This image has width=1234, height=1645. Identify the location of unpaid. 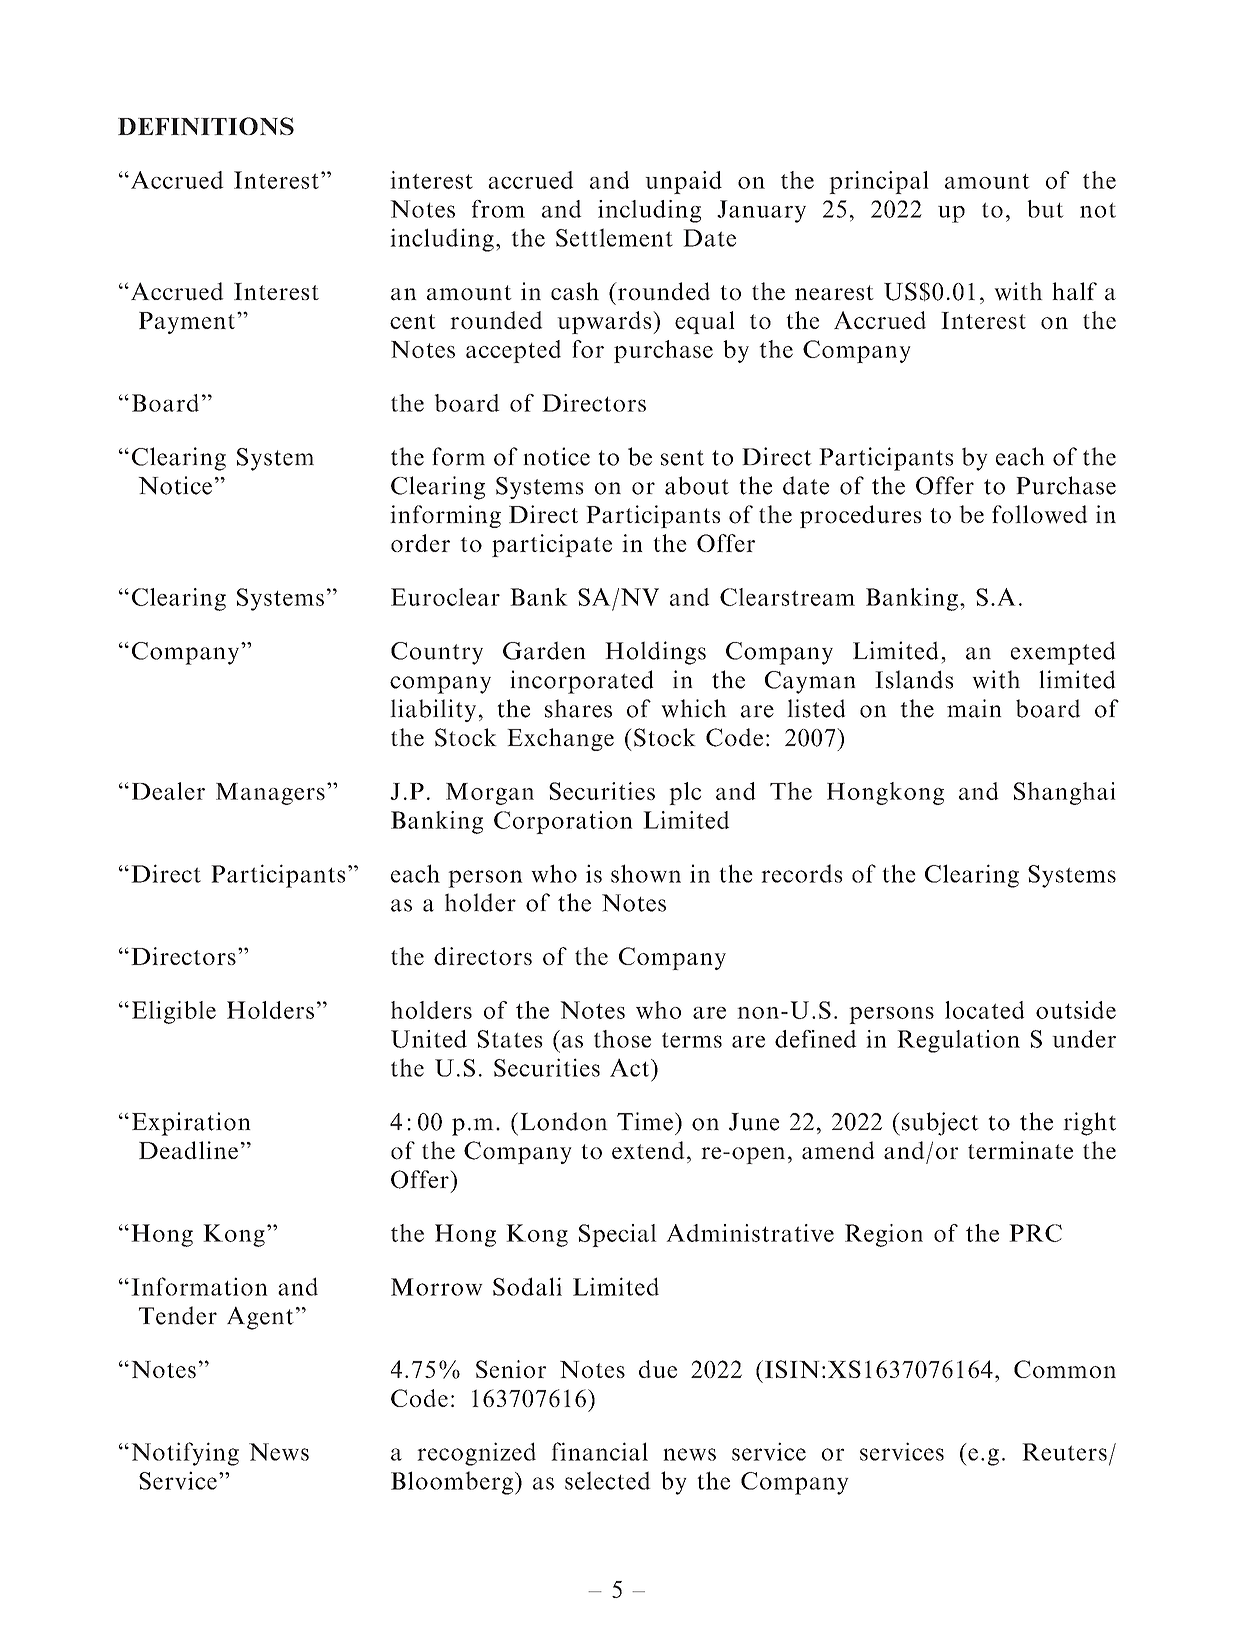
(683, 182).
